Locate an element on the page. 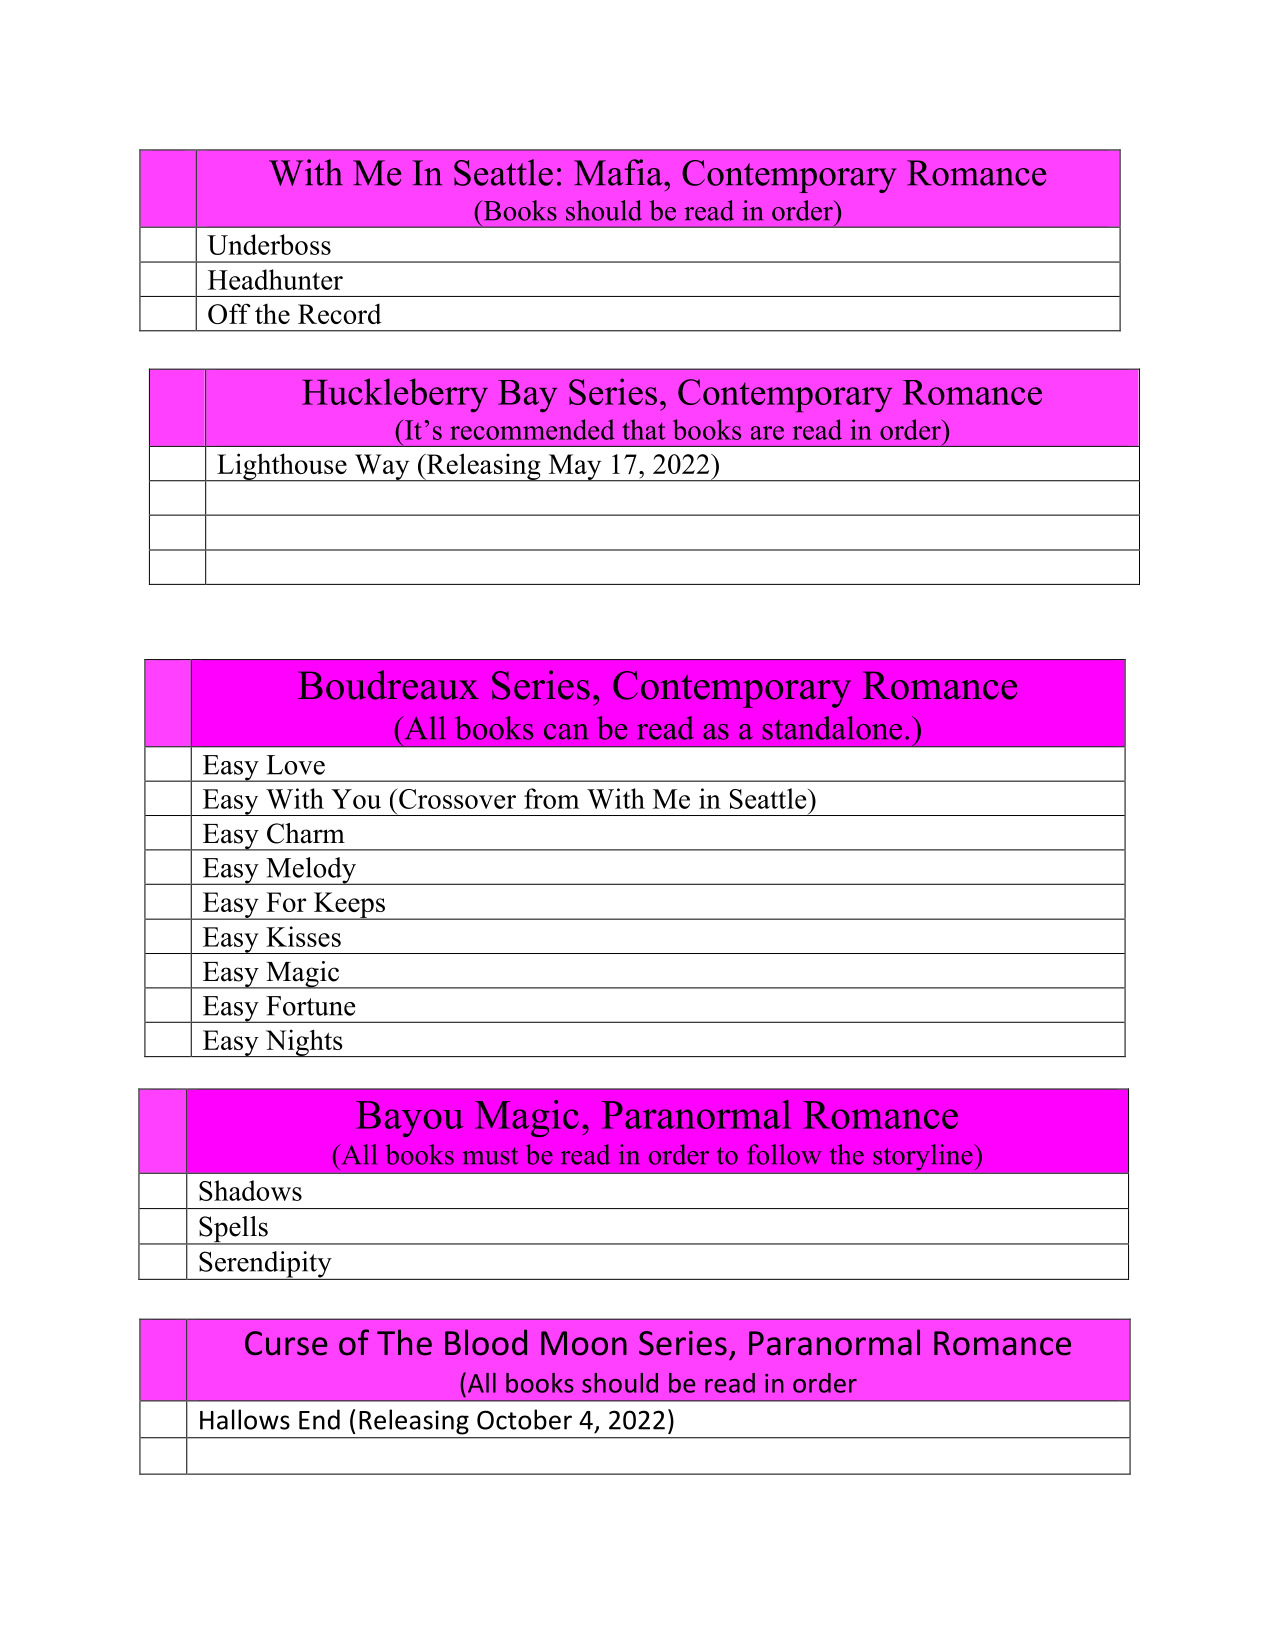  October is located at coordinates (524, 1419).
